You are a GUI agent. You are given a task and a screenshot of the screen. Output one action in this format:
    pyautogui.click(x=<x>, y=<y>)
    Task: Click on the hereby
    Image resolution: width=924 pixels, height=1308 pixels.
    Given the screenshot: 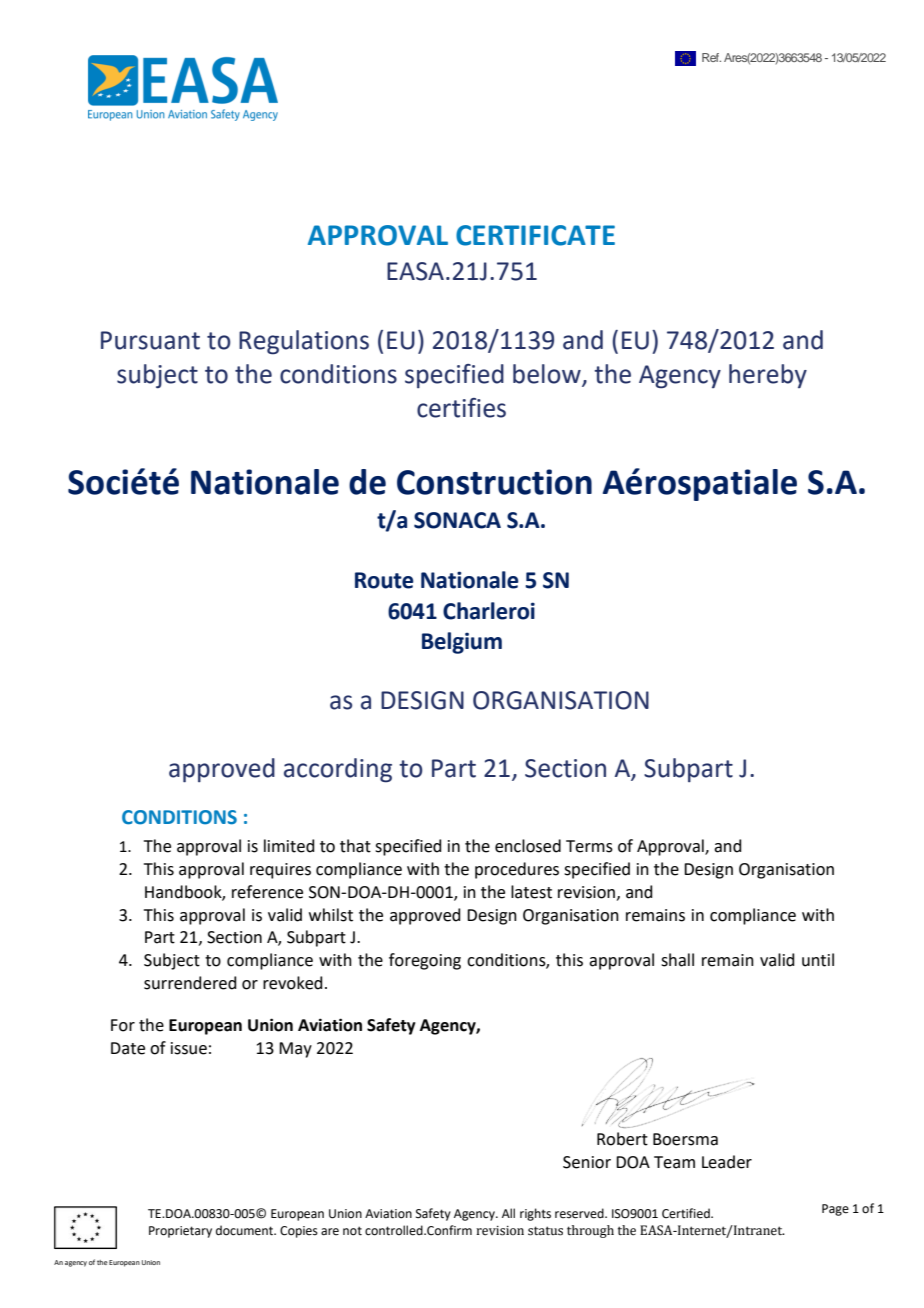 What is the action you would take?
    pyautogui.click(x=768, y=376)
